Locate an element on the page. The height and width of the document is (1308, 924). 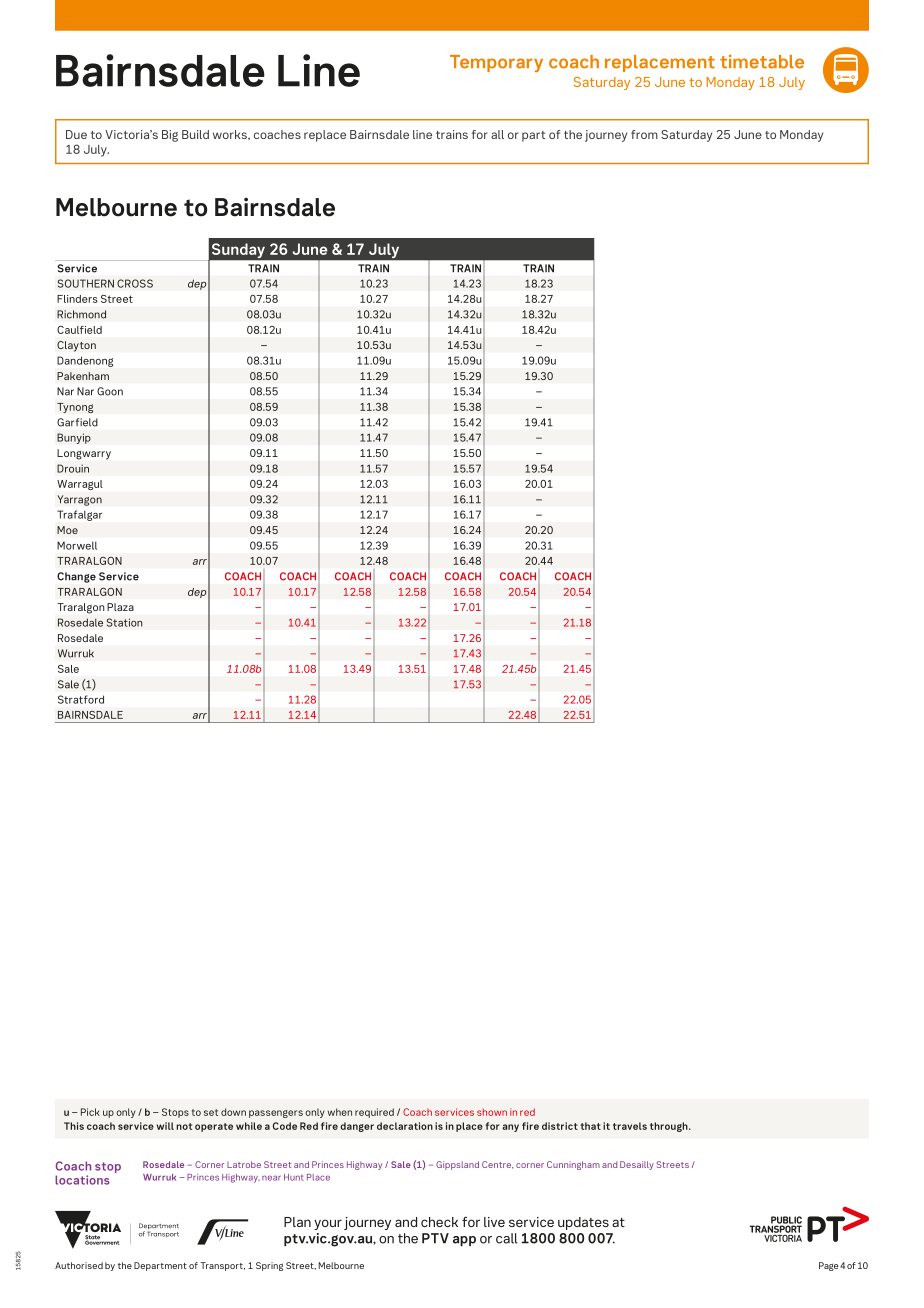
check is located at coordinates (439, 1222).
